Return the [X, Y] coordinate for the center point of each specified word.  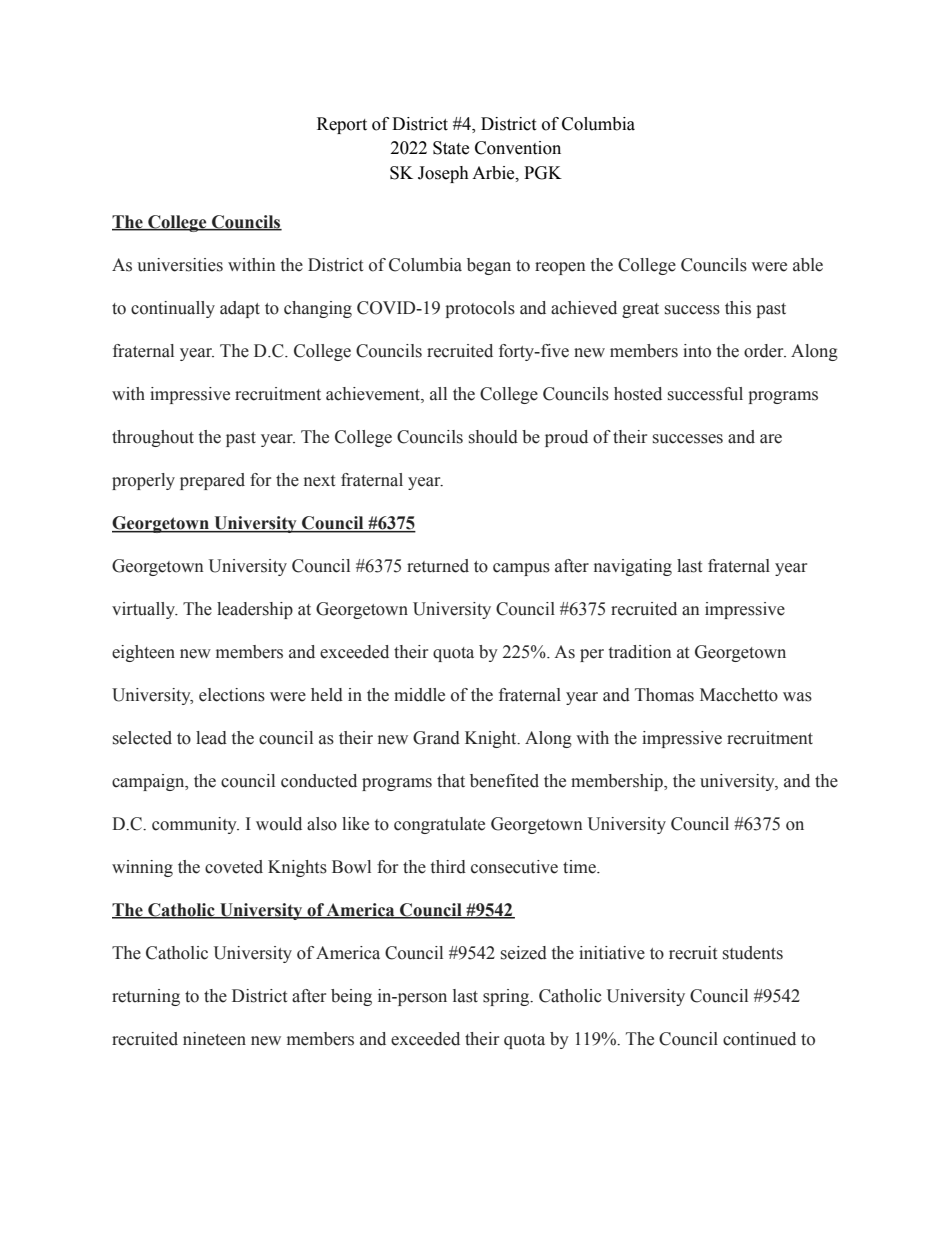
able [808, 265]
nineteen [214, 1039]
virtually [145, 610]
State [451, 148]
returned [438, 566]
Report [342, 125]
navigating [633, 567]
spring [507, 997]
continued [759, 1039]
